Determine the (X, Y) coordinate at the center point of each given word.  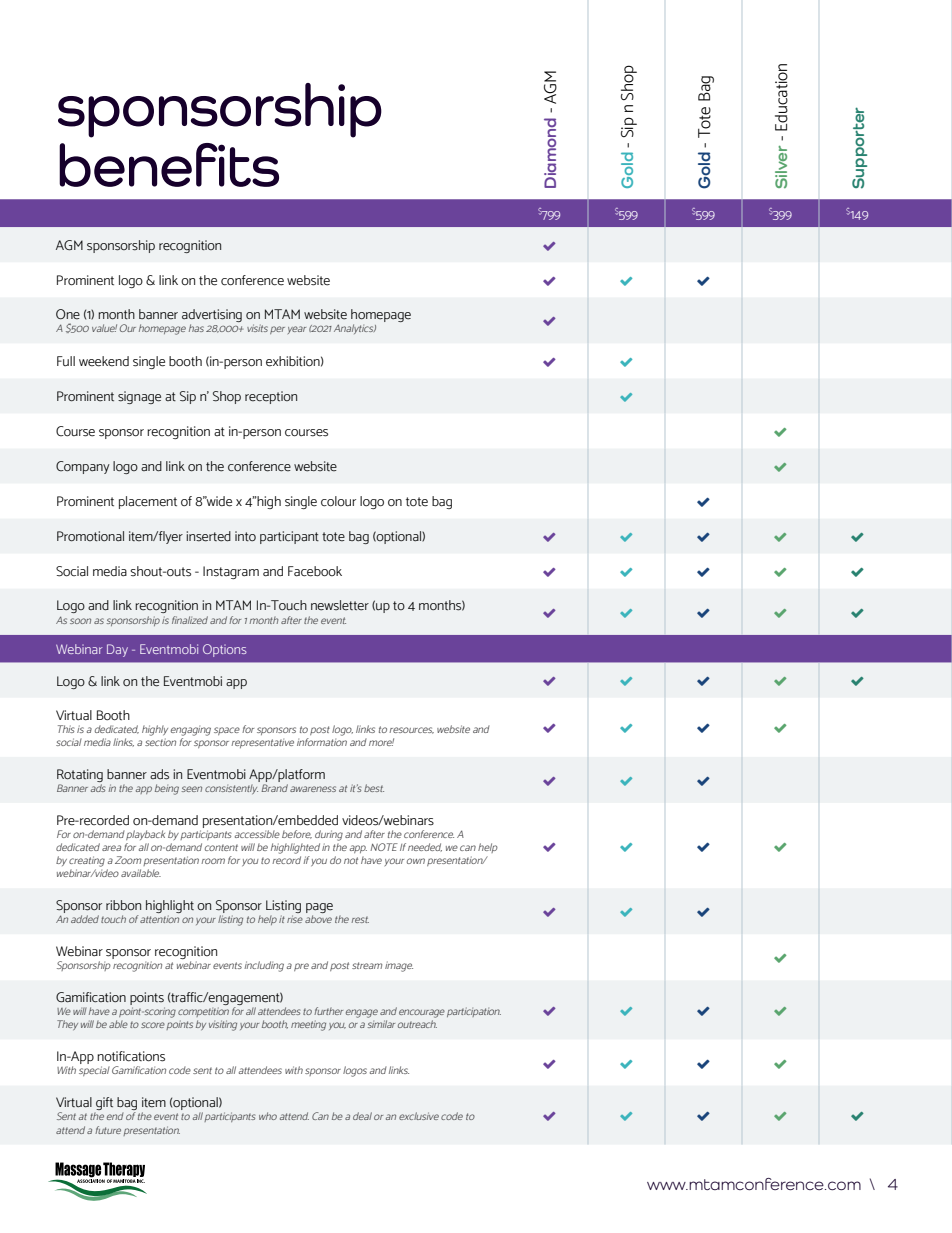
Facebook (315, 571)
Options (225, 650)
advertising (212, 317)
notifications (131, 1056)
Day (117, 650)
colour (338, 501)
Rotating (80, 775)
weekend (104, 361)
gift (104, 1103)
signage (139, 397)
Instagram (231, 572)
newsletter (340, 605)
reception (271, 397)
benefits (169, 165)
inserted (208, 536)
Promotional (90, 536)
